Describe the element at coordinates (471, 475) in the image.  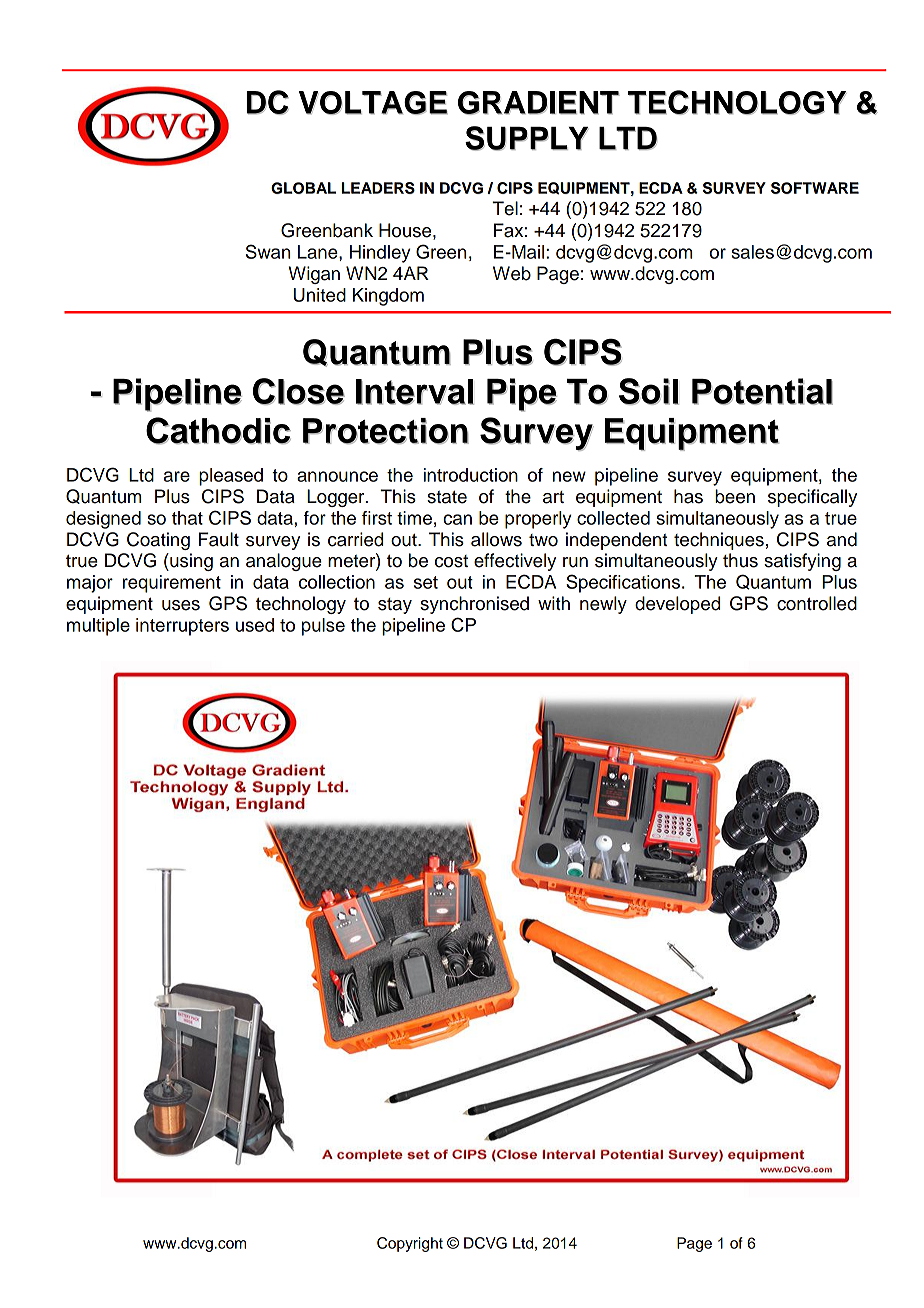
I see `introduction` at that location.
